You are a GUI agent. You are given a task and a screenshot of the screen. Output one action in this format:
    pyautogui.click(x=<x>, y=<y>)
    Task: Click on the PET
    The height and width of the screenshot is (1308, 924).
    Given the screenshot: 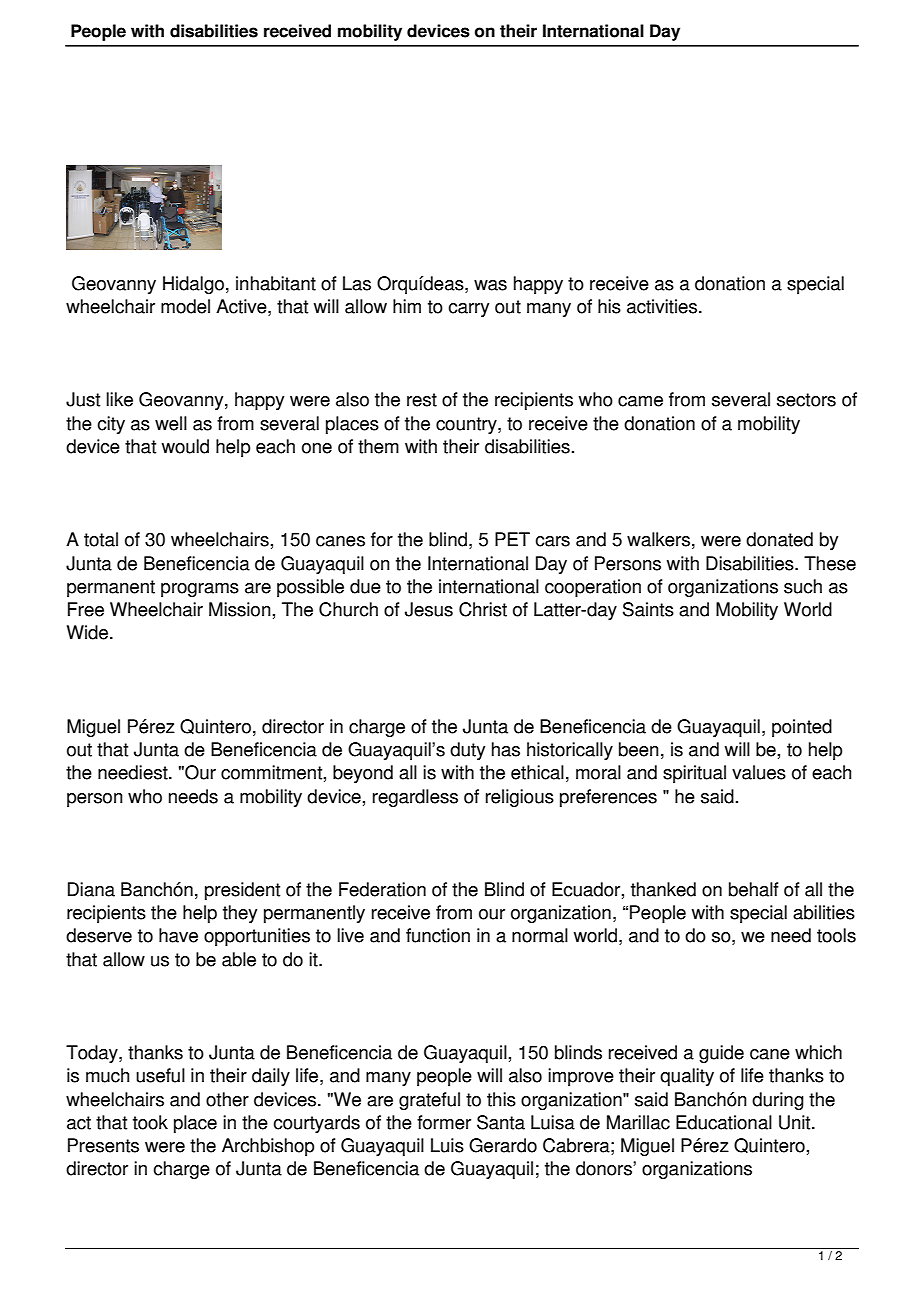 What is the action you would take?
    pyautogui.click(x=512, y=539)
